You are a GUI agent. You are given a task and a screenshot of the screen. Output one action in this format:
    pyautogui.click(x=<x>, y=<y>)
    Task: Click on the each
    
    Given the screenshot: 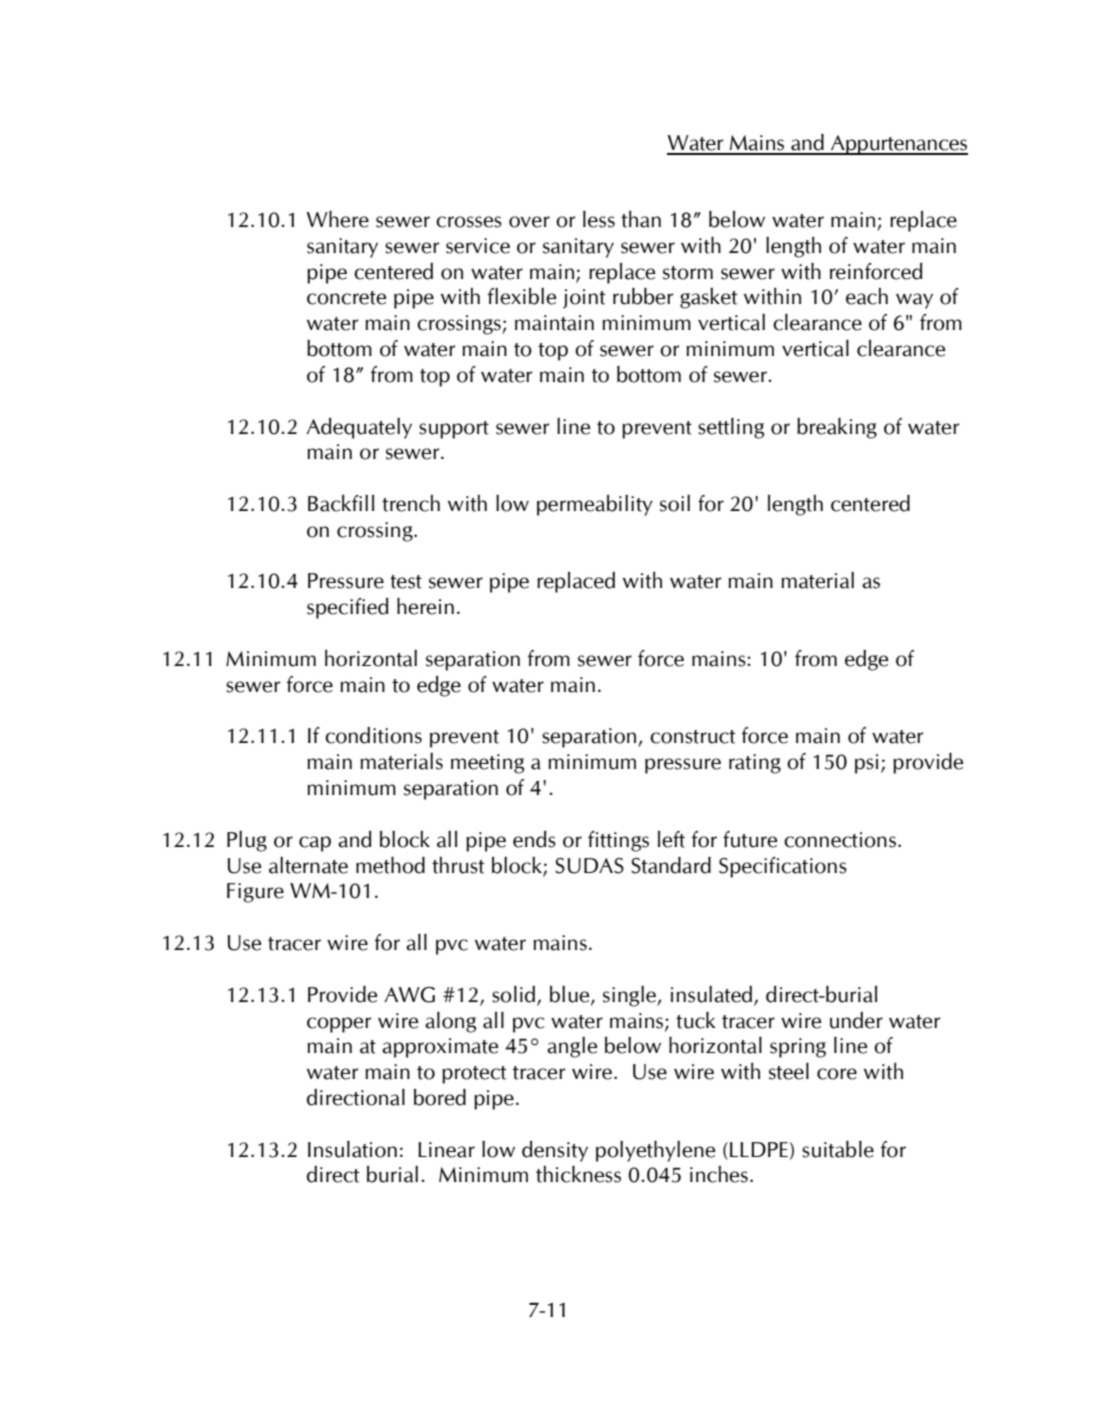 What is the action you would take?
    pyautogui.click(x=867, y=296)
